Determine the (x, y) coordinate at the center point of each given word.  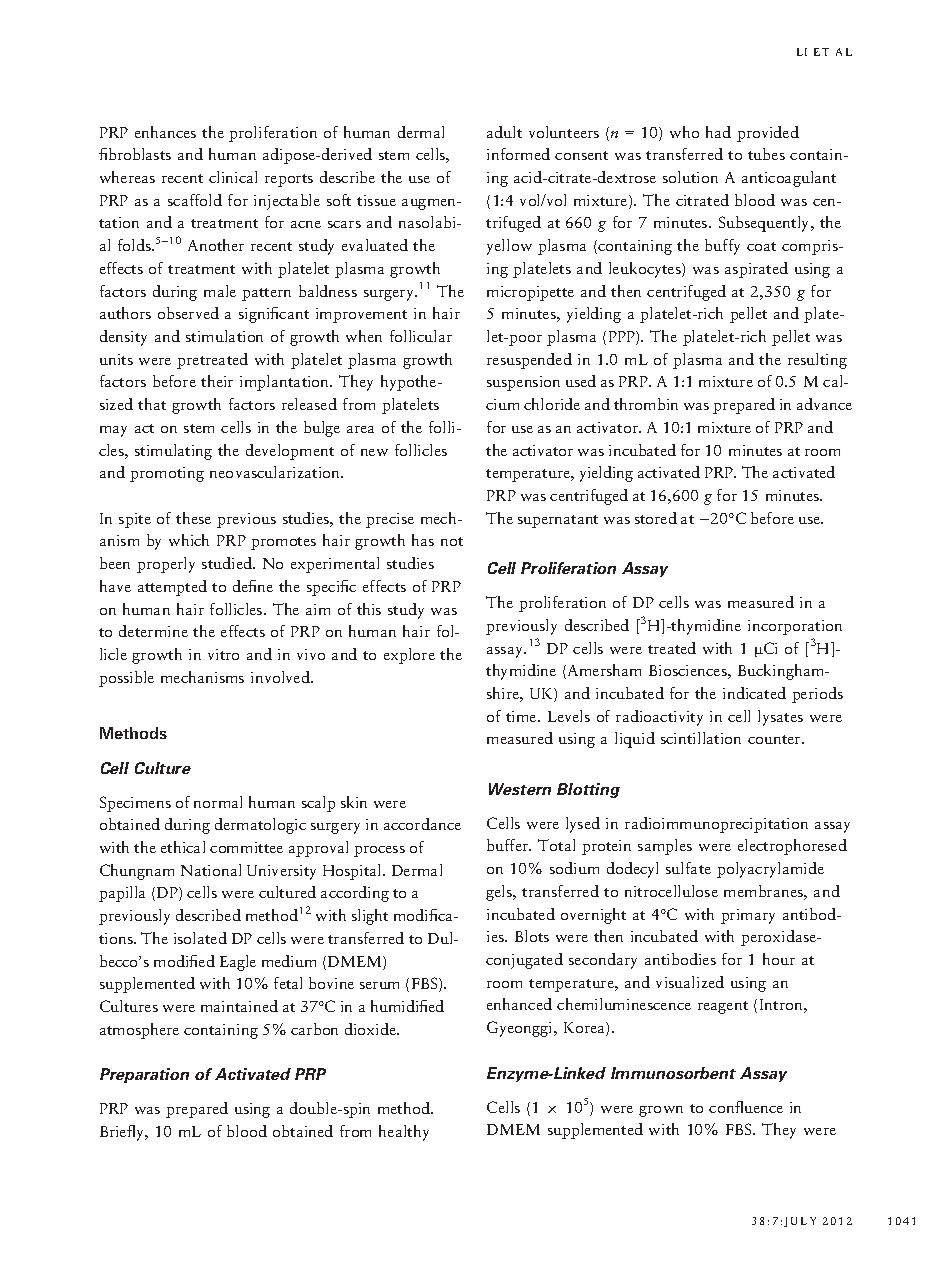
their (217, 381)
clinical (233, 177)
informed (518, 154)
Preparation (144, 1075)
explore (409, 656)
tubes (766, 154)
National (211, 870)
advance (824, 404)
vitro (223, 654)
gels (500, 893)
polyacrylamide (770, 870)
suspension (523, 383)
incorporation (795, 627)
